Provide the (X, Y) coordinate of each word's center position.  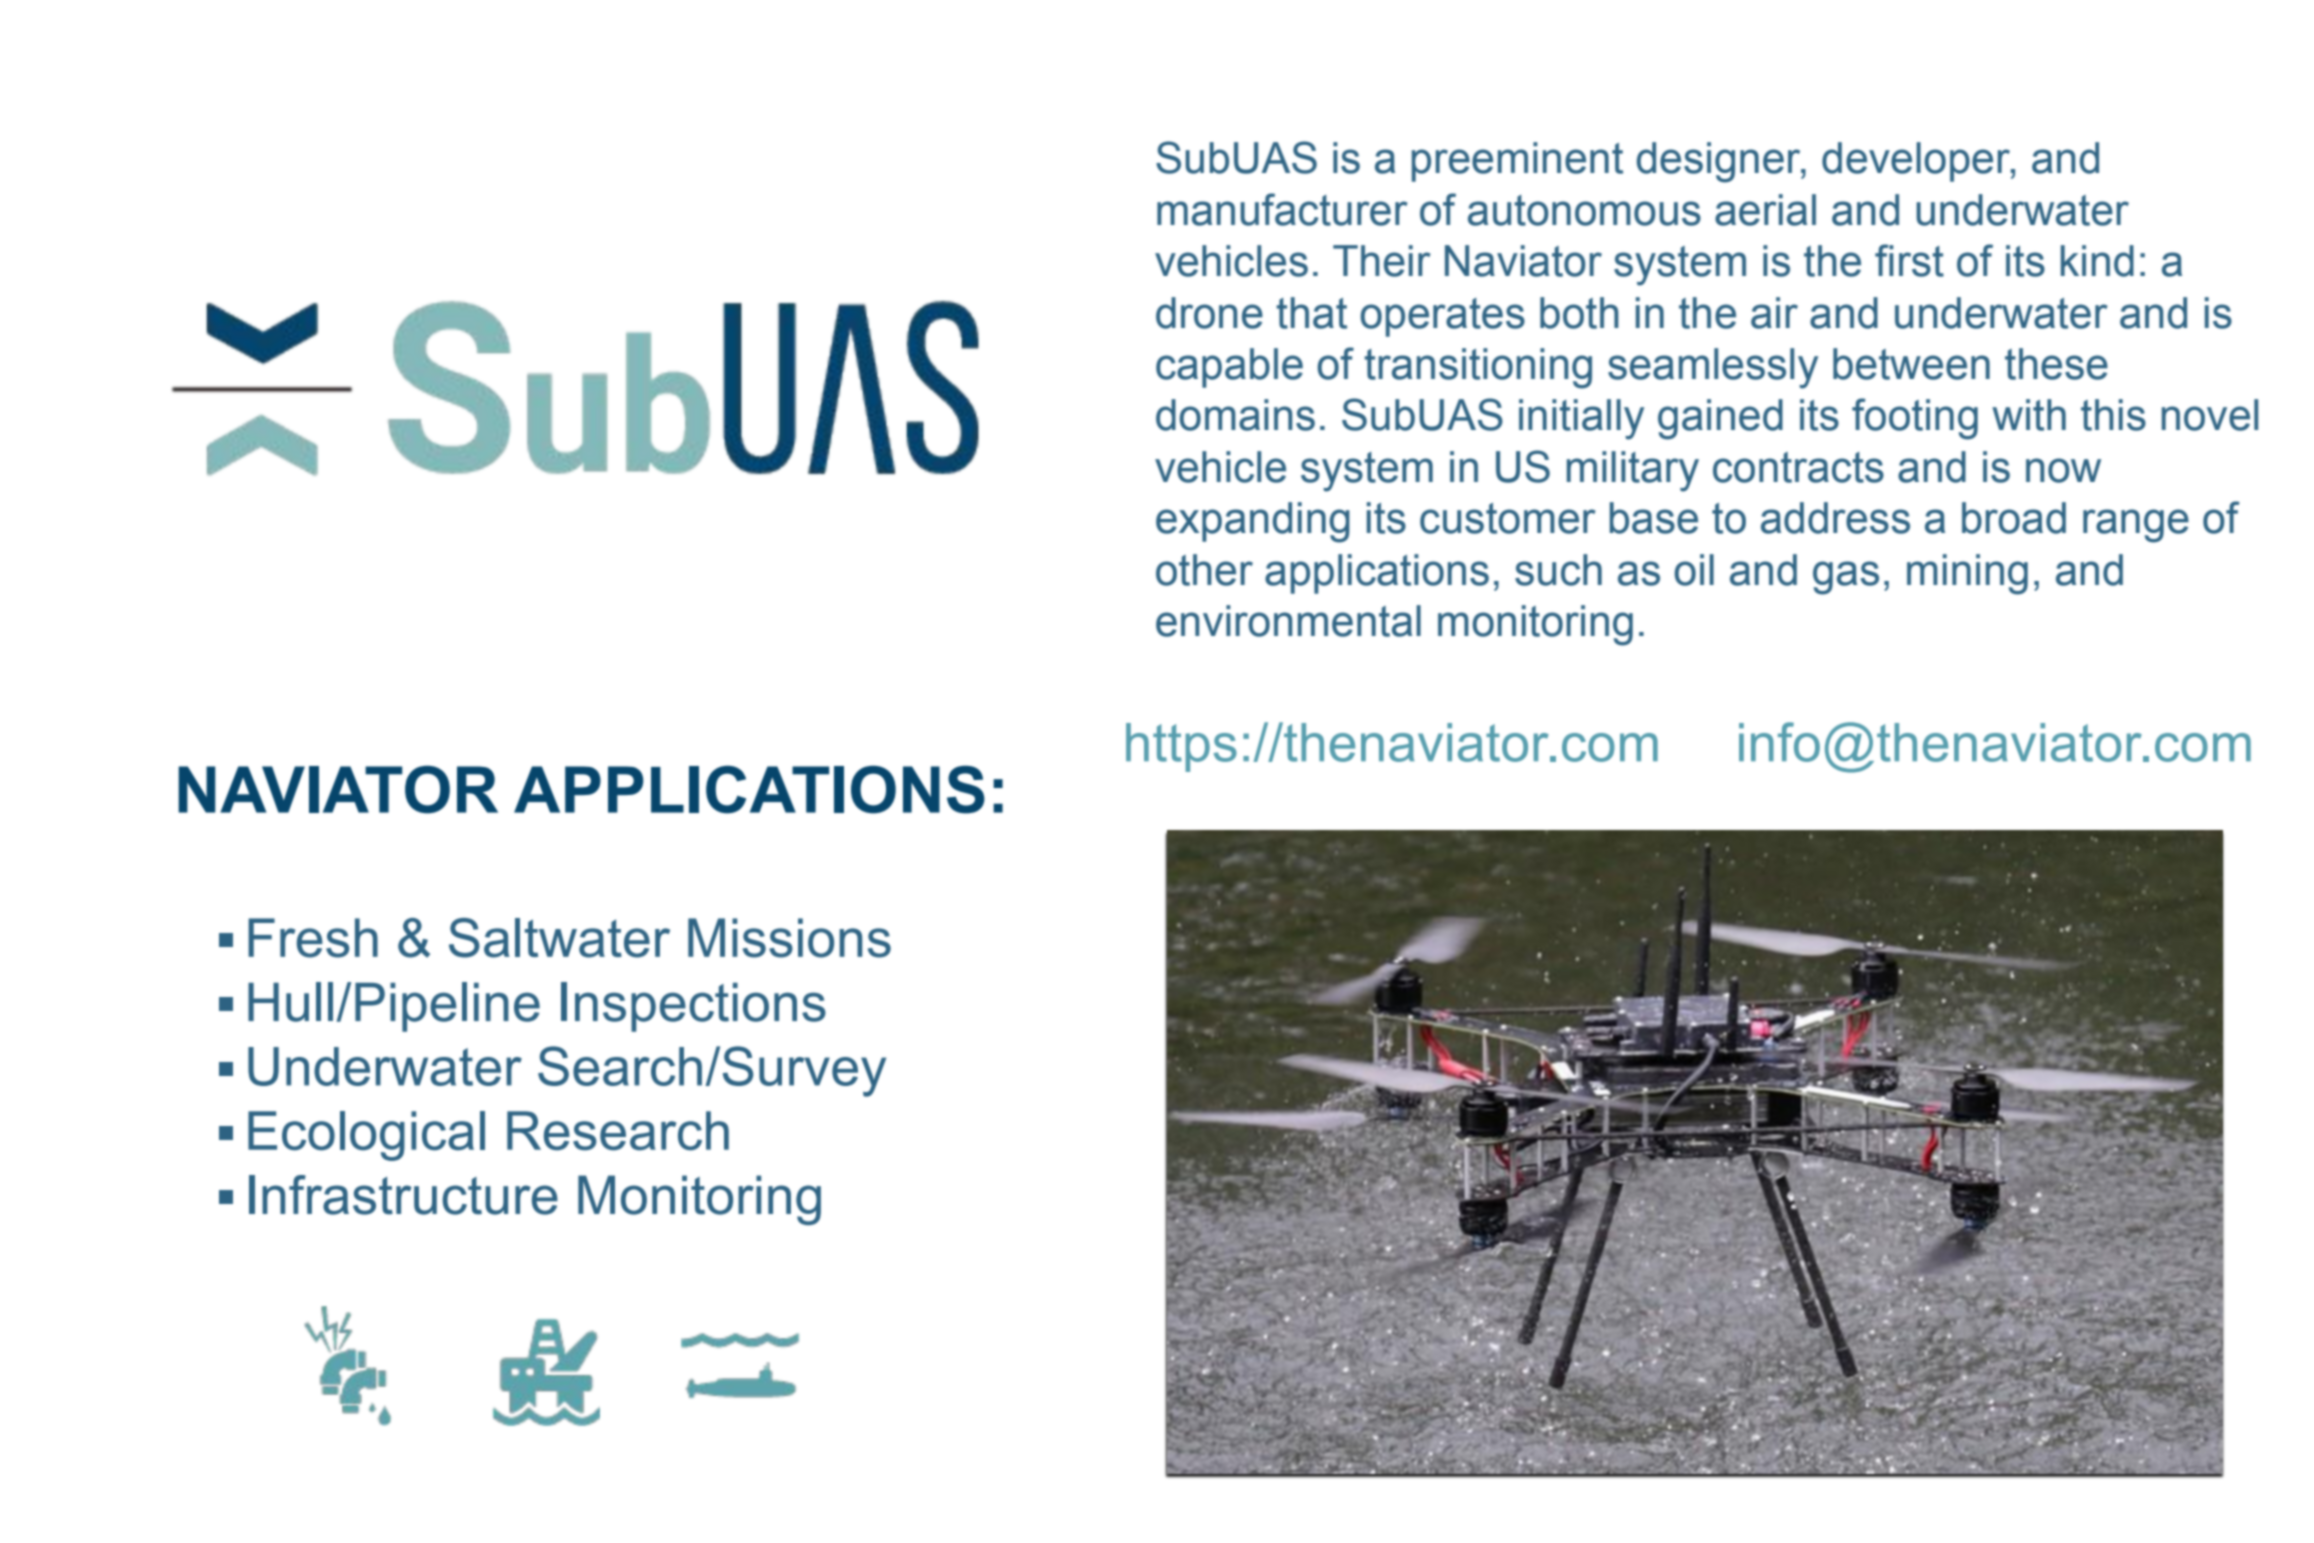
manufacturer (1282, 209)
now (2063, 470)
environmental (1288, 621)
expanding (1253, 522)
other (1204, 570)
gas (1846, 578)
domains (1235, 415)
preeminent (1517, 162)
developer (1917, 162)
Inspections (693, 1007)
